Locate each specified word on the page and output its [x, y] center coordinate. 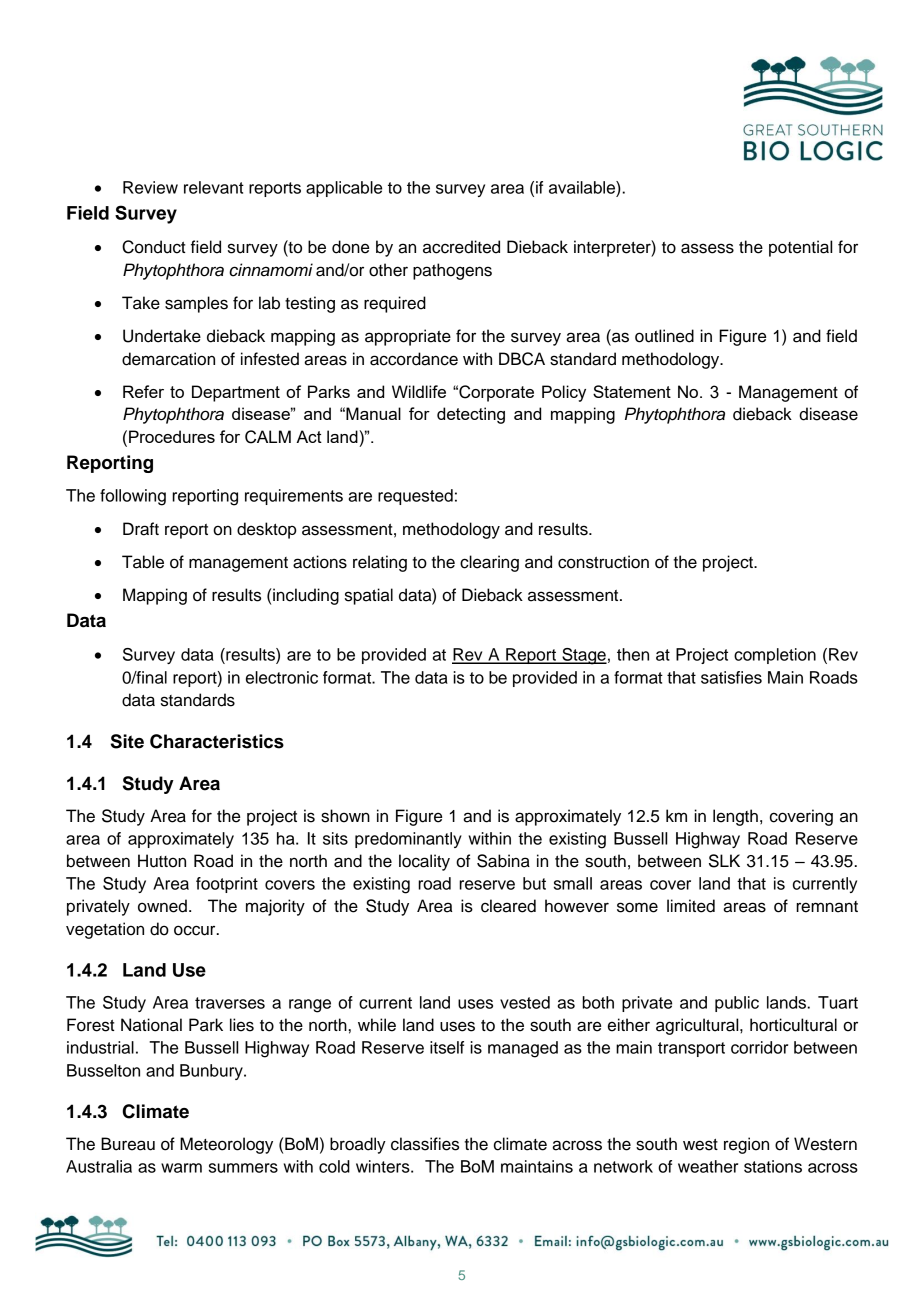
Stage [583, 656]
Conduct [154, 247]
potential [800, 248]
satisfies [731, 677]
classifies [425, 1144]
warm [181, 1168]
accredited [461, 247]
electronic [282, 677]
